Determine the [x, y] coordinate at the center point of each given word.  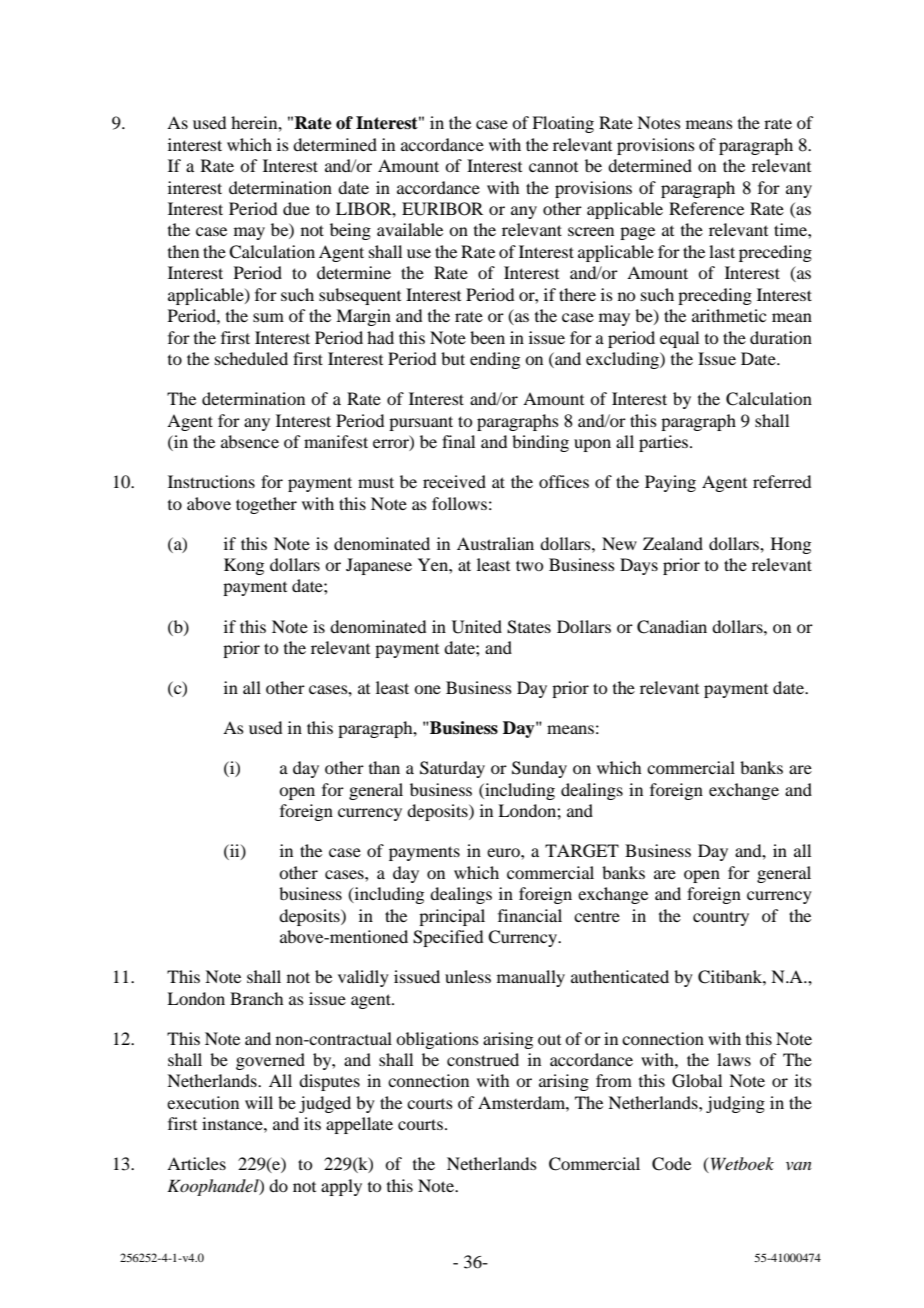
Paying [670, 483]
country [721, 918]
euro [504, 852]
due [296, 208]
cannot [553, 167]
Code [671, 1164]
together [266, 505]
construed [483, 1059]
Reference [706, 208]
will [259, 1102]
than [384, 767]
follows [459, 503]
